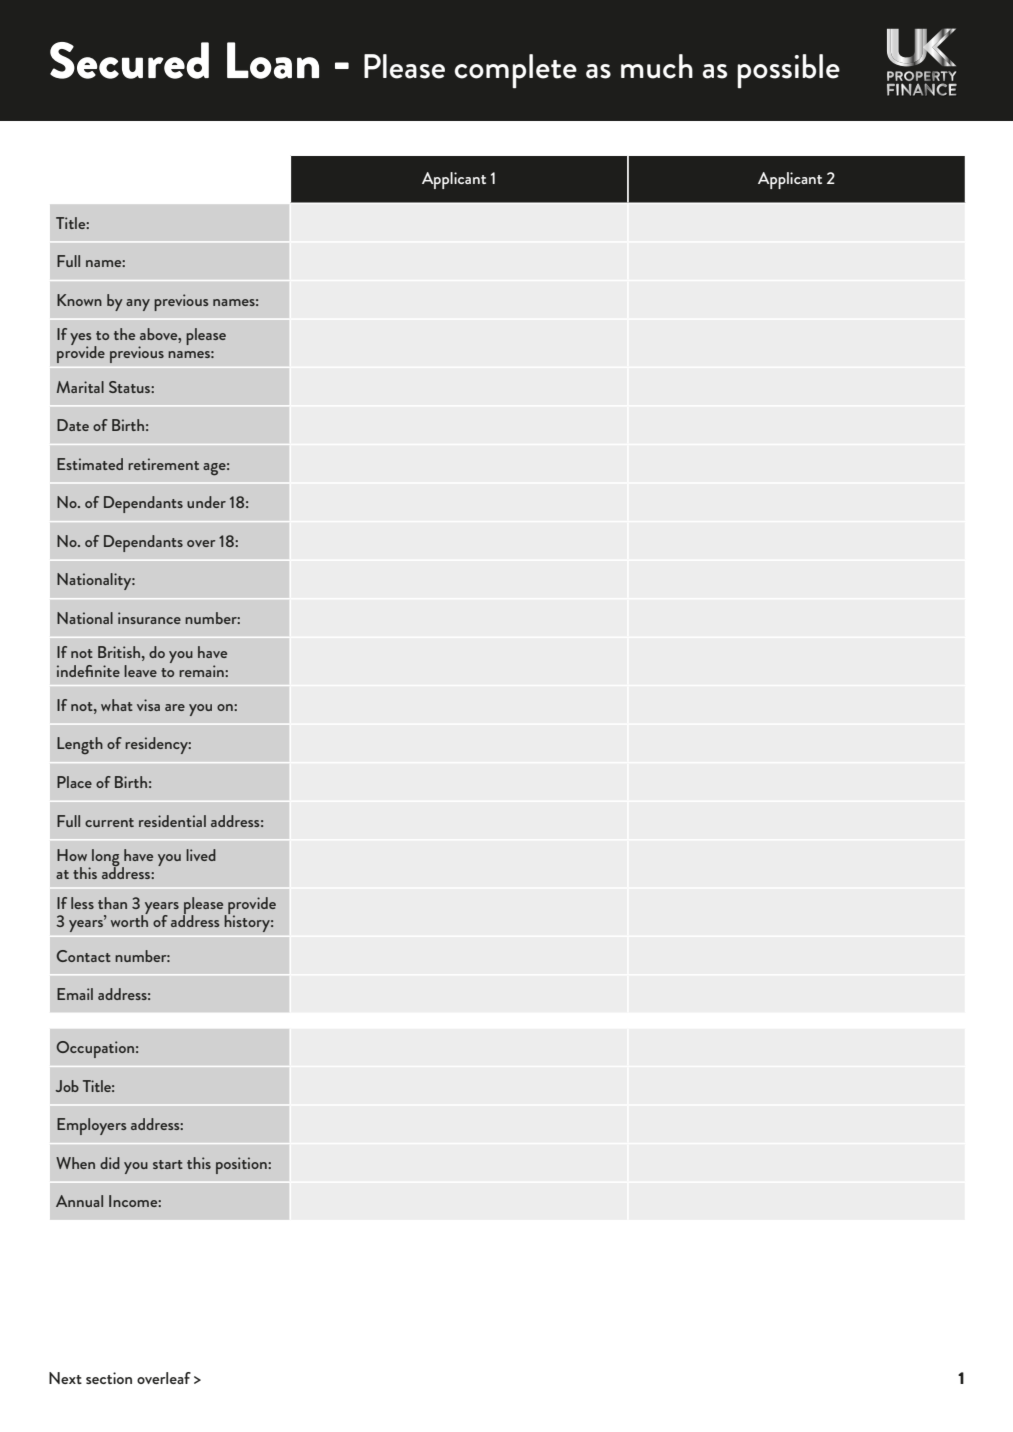  What do you see at coordinates (129, 60) in the screenshot?
I see `Secured` at bounding box center [129, 60].
